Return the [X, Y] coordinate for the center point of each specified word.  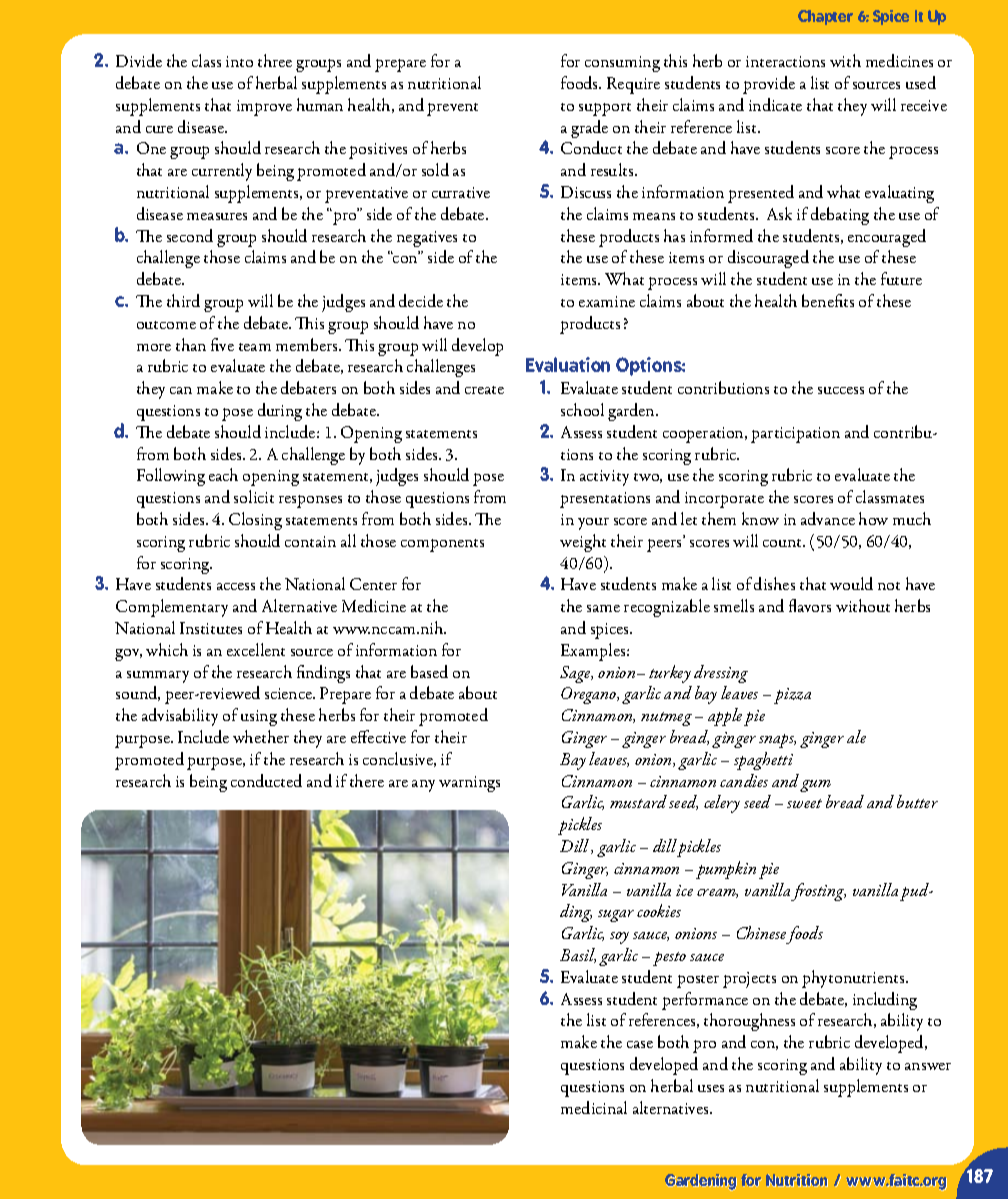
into [239, 61]
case [640, 1044]
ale [856, 736]
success [841, 390]
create [484, 390]
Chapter [825, 17]
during [280, 412]
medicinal [594, 1107]
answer [928, 1066]
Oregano [590, 695]
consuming [622, 64]
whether [261, 736]
